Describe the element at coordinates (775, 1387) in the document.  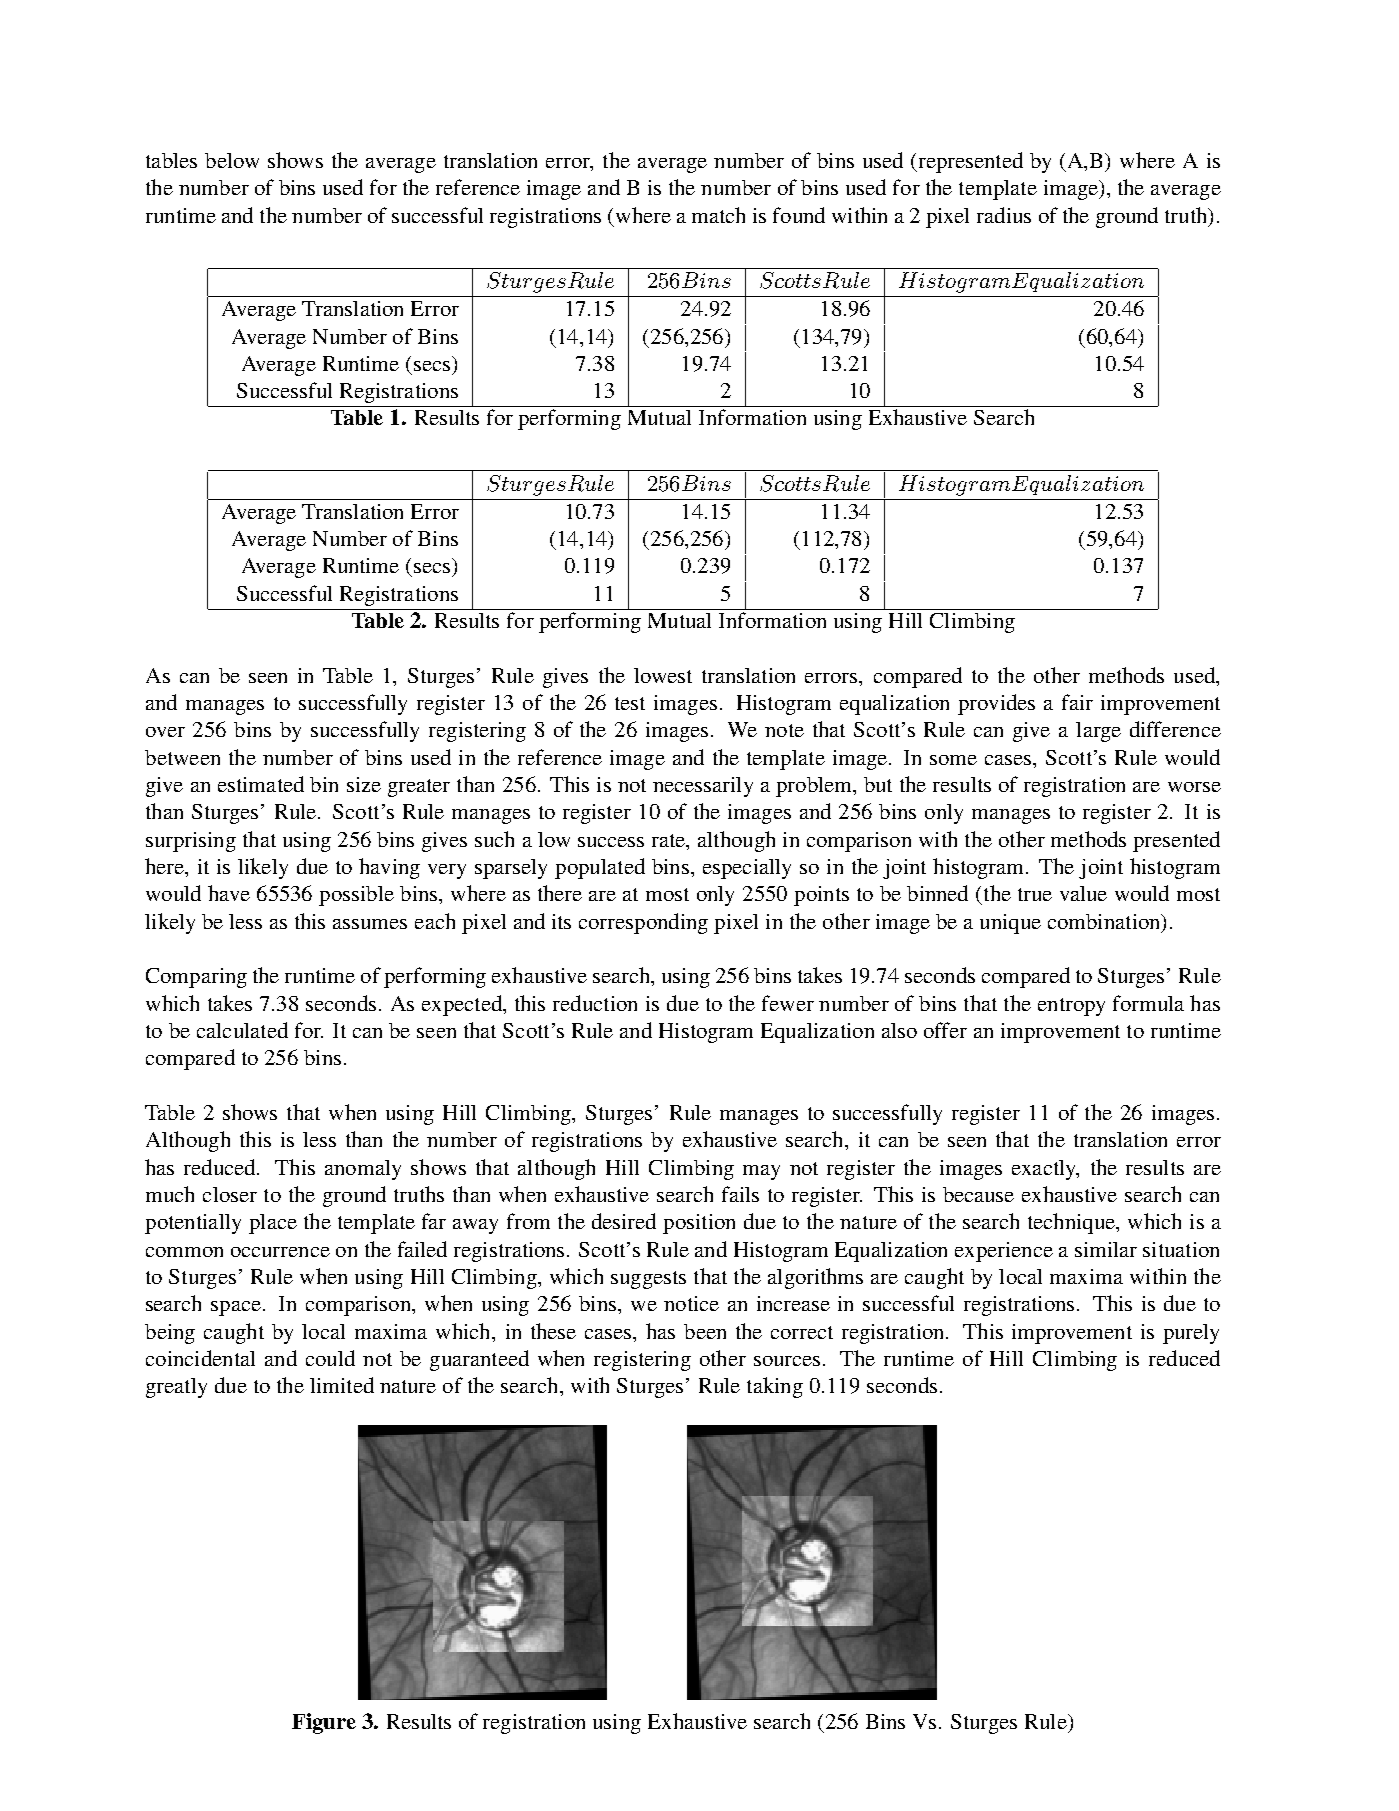
I see `taking` at that location.
